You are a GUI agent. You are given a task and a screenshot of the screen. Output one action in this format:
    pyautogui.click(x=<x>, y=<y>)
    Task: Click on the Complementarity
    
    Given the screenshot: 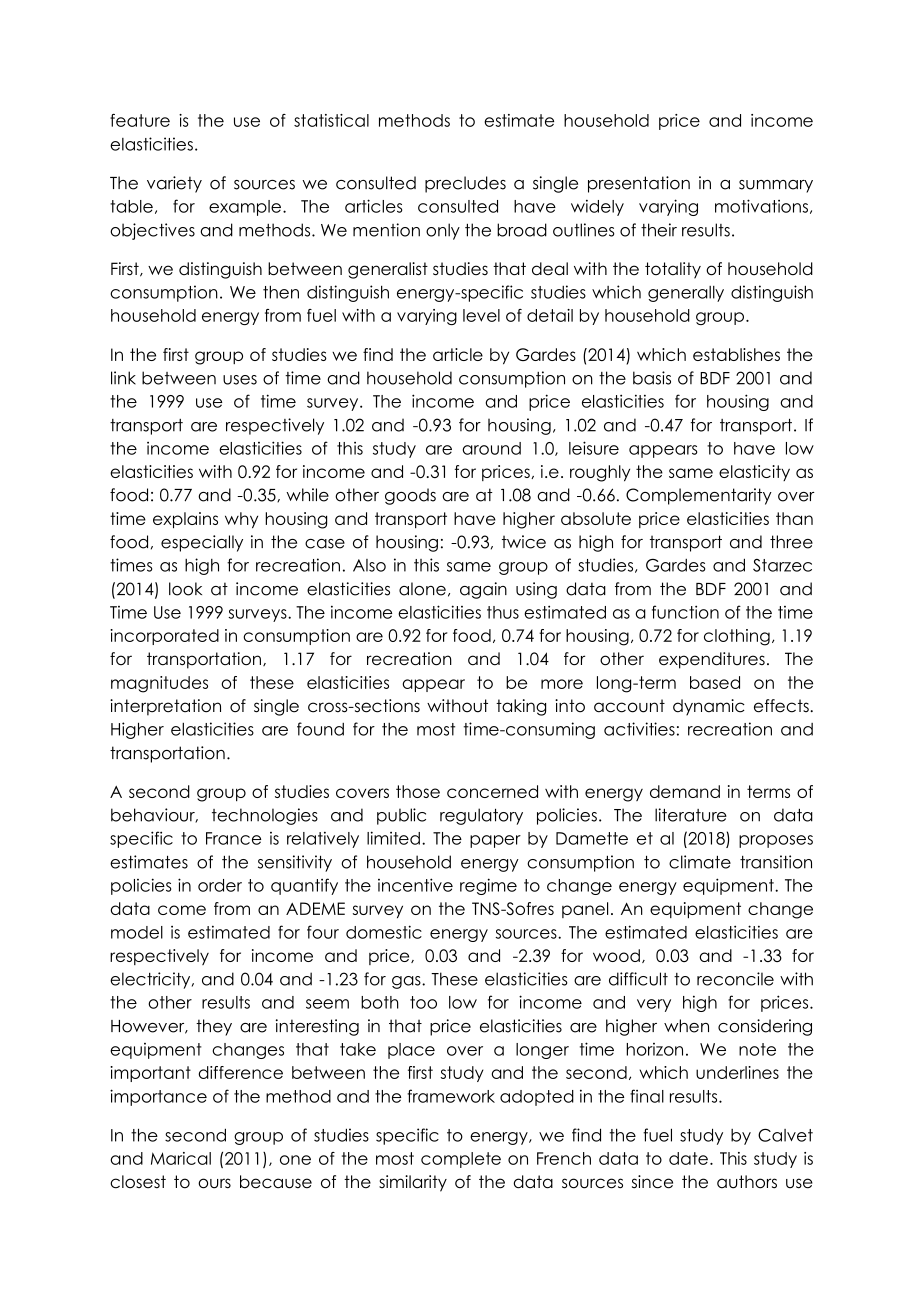 What is the action you would take?
    pyautogui.click(x=699, y=496)
